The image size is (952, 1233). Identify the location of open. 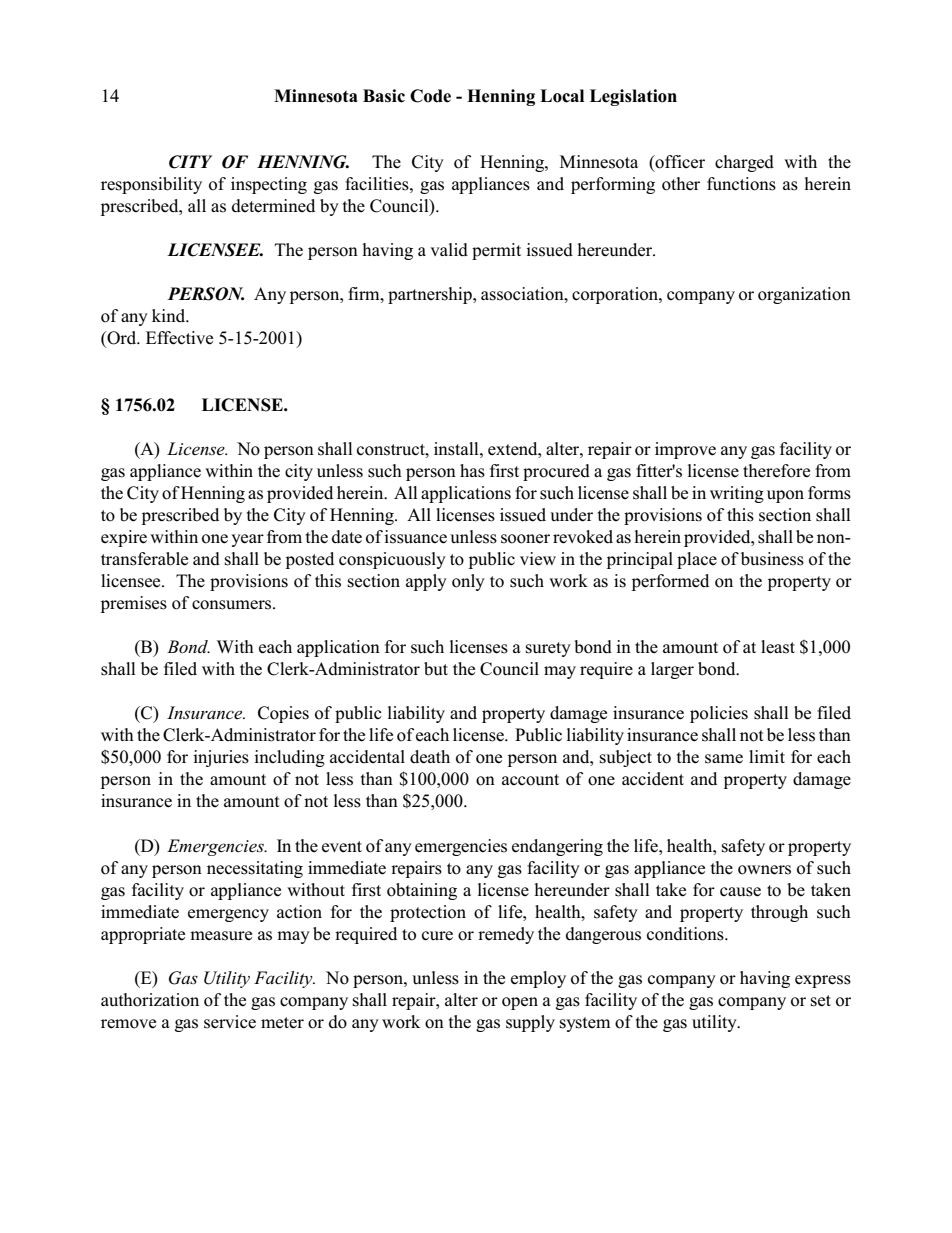
(520, 1003).
